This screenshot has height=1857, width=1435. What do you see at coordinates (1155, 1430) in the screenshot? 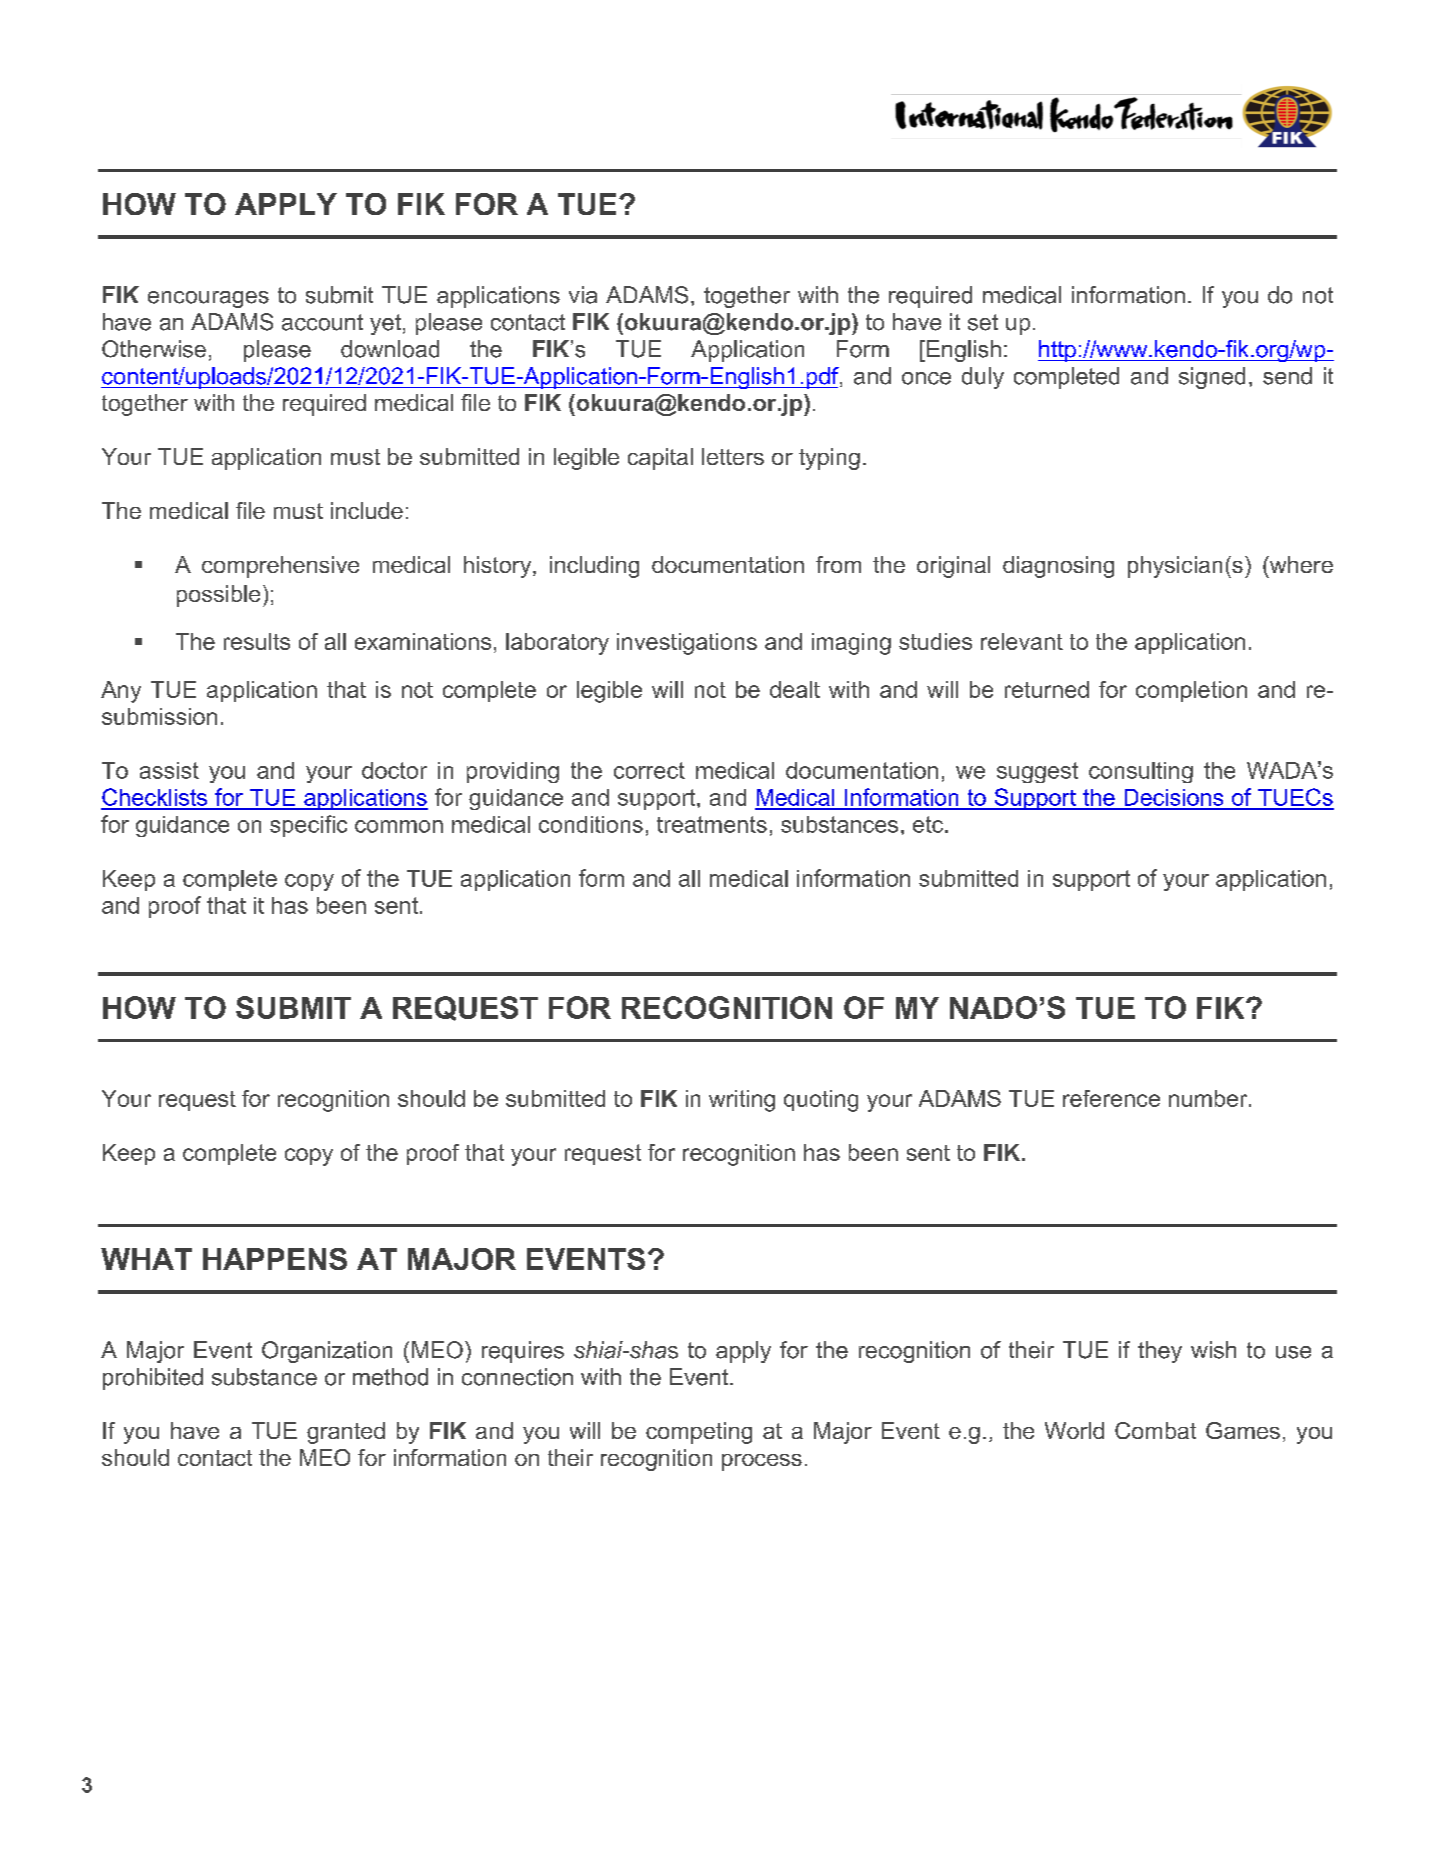
I see `Combat` at bounding box center [1155, 1430].
